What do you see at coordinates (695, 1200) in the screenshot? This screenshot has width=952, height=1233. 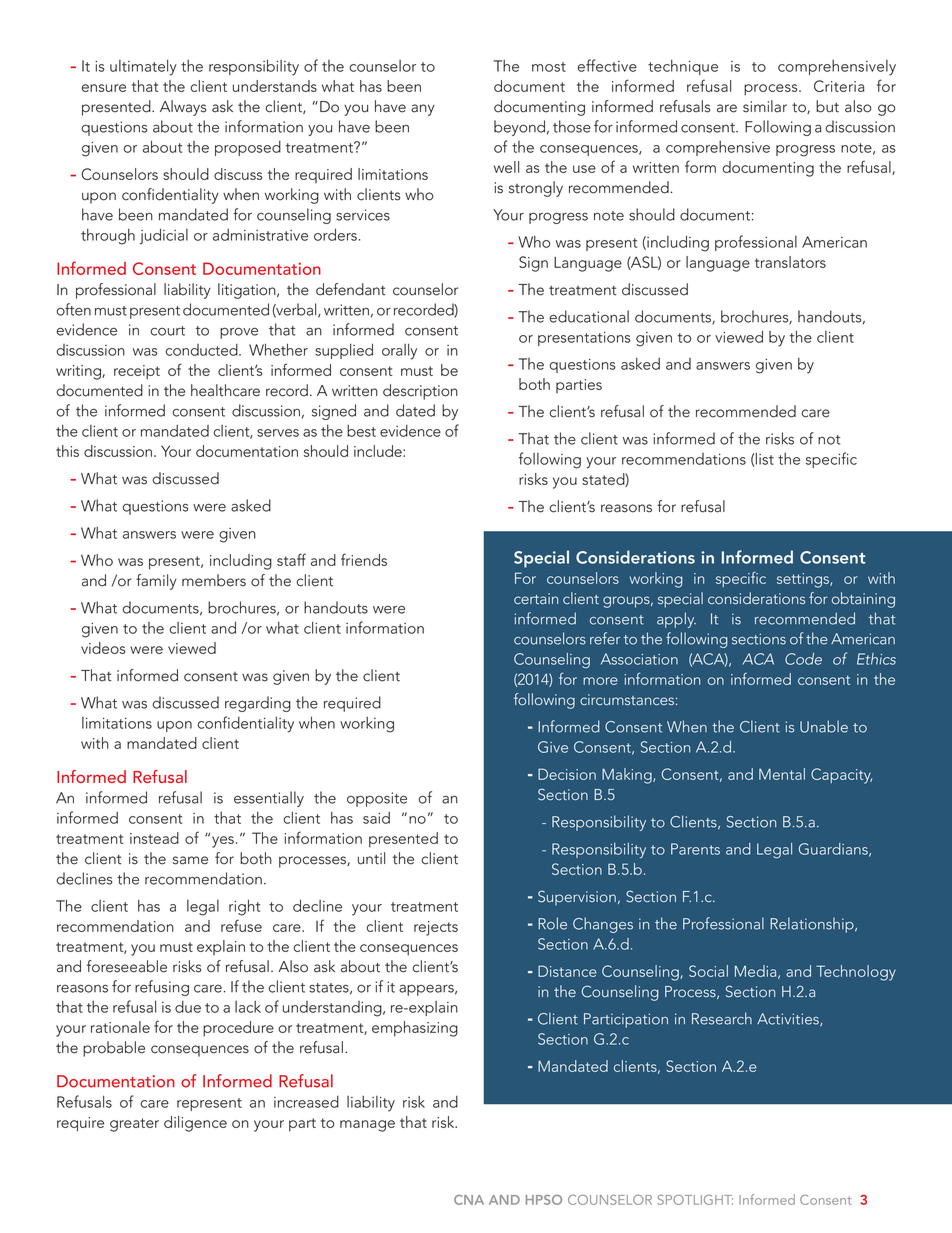 I see `SPOTLIGHT` at bounding box center [695, 1200].
